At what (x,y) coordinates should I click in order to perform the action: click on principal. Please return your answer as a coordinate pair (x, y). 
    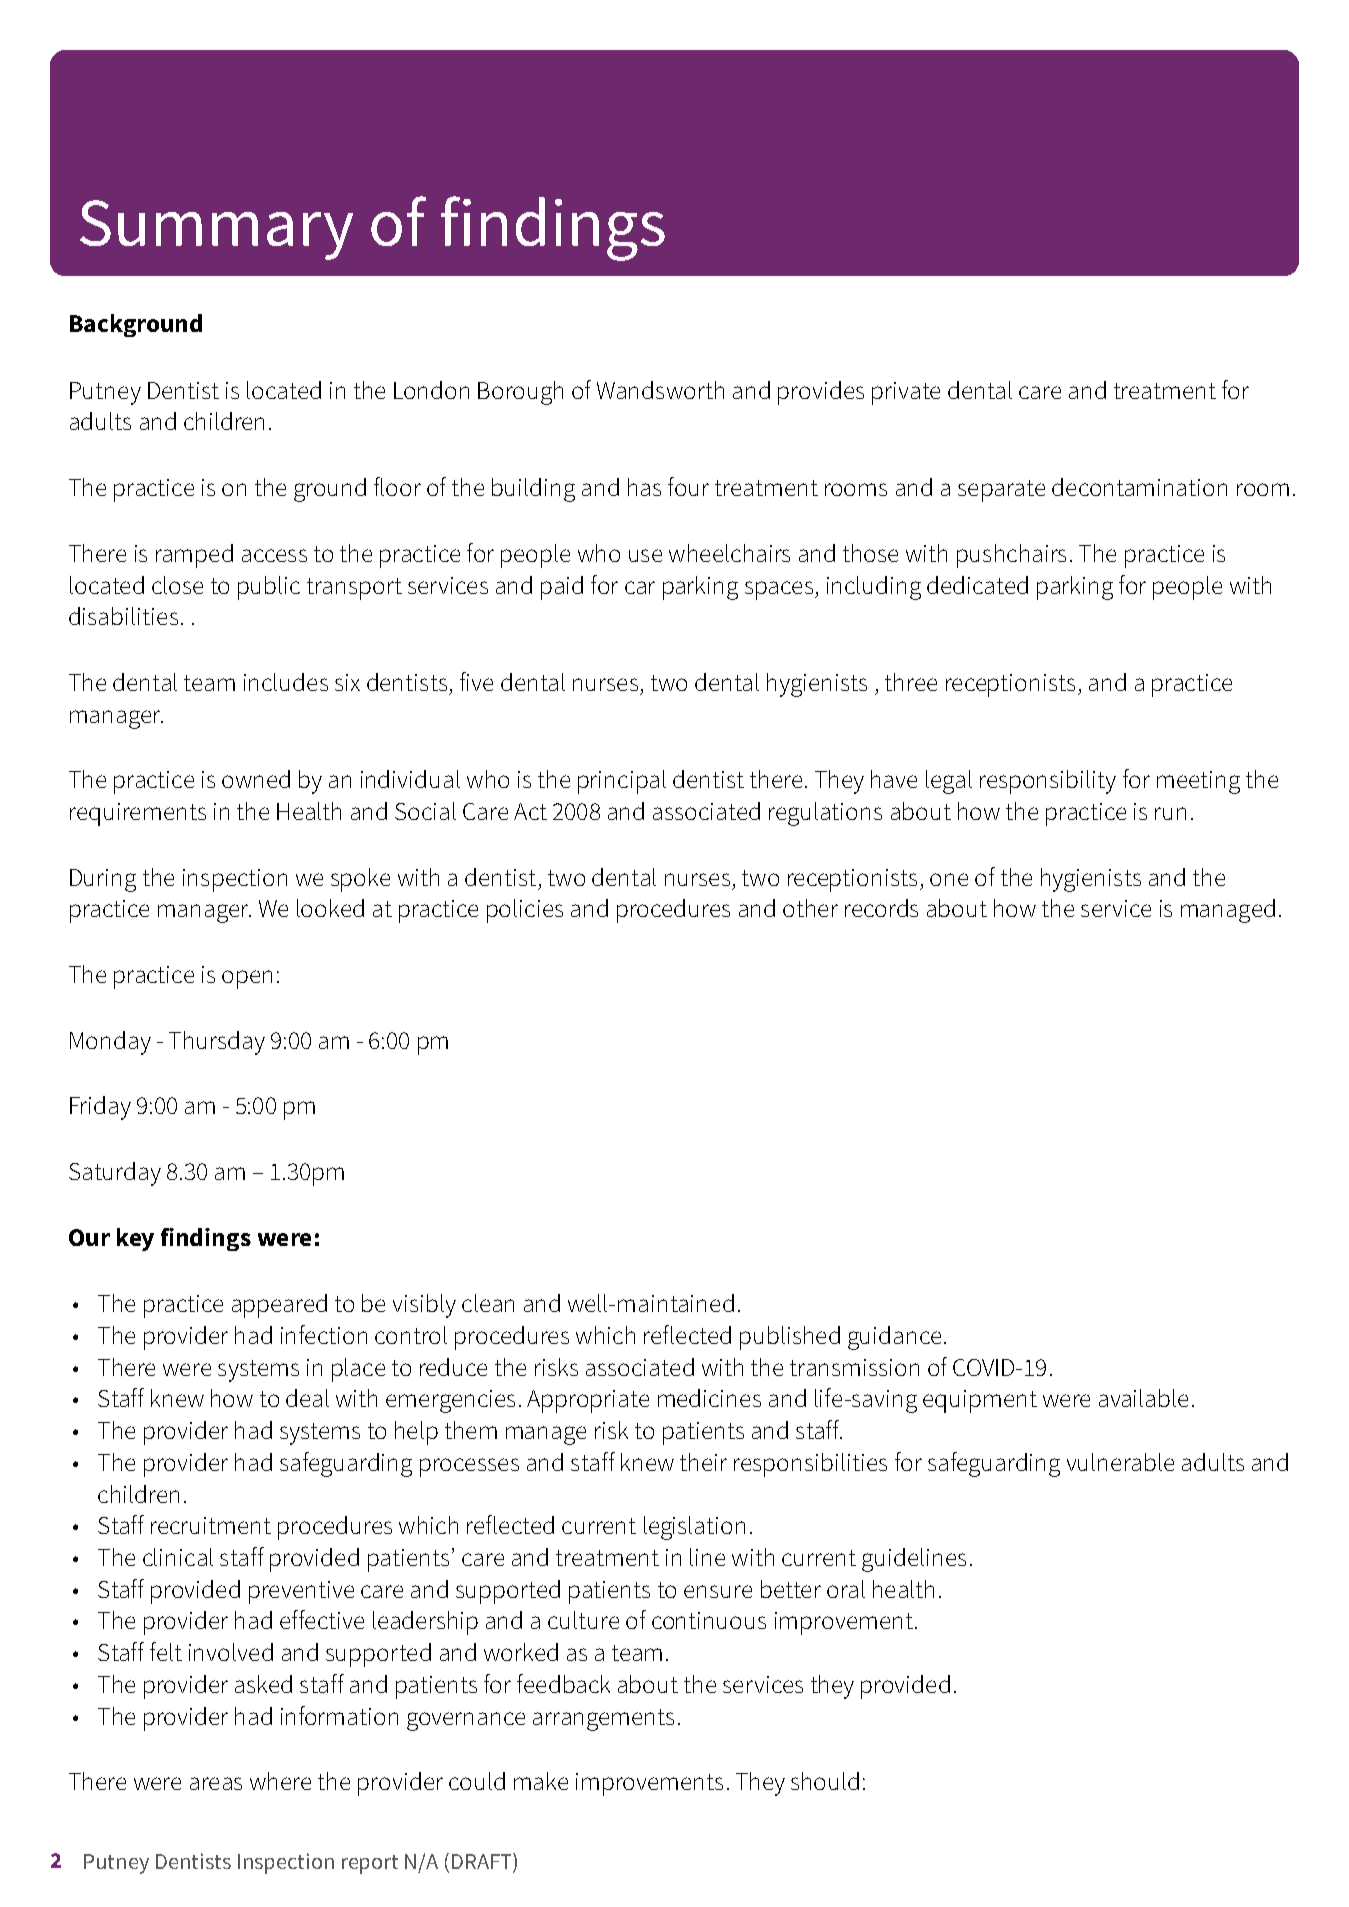
    Looking at the image, I should click on (622, 782).
